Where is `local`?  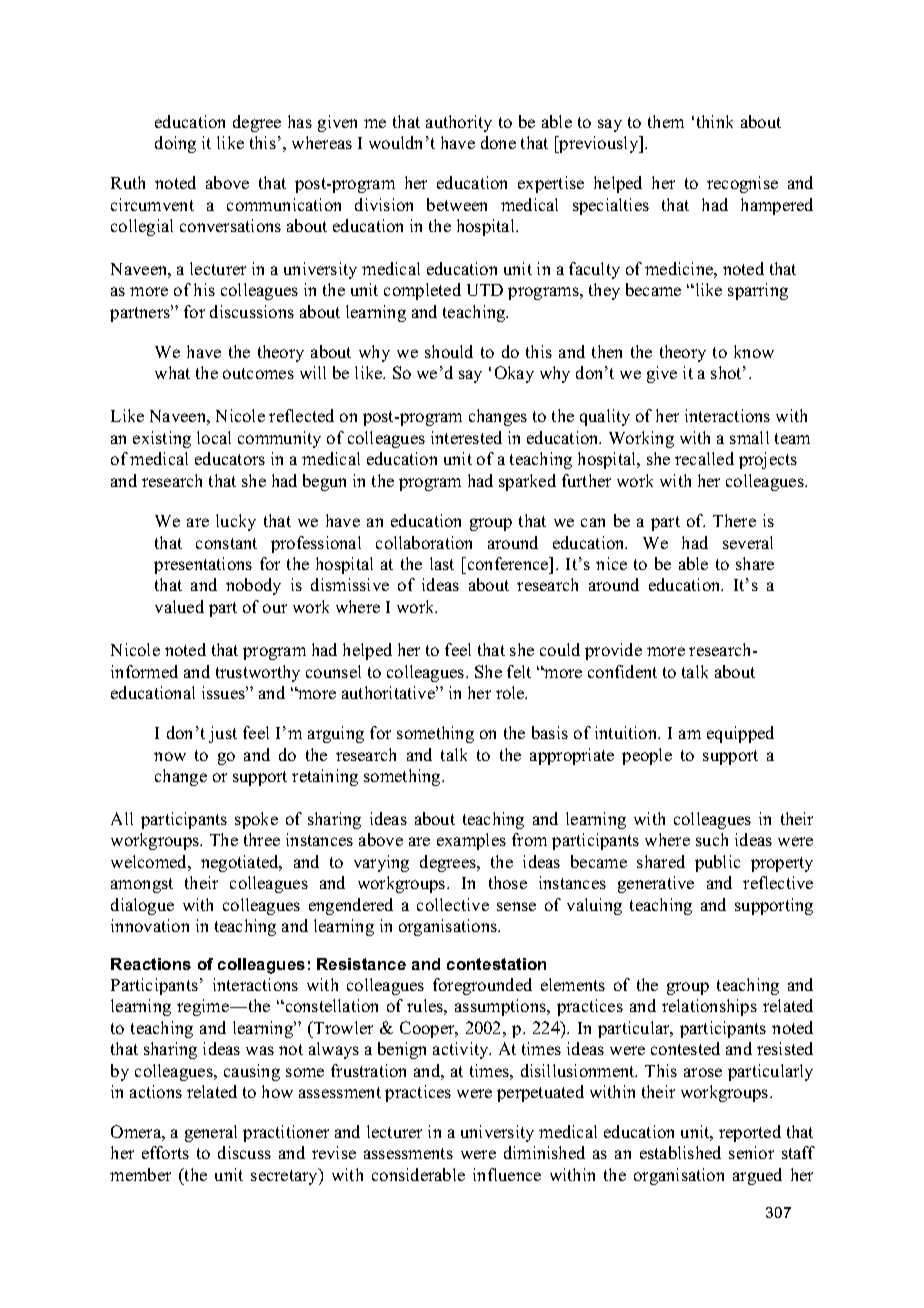
local is located at coordinates (214, 437).
